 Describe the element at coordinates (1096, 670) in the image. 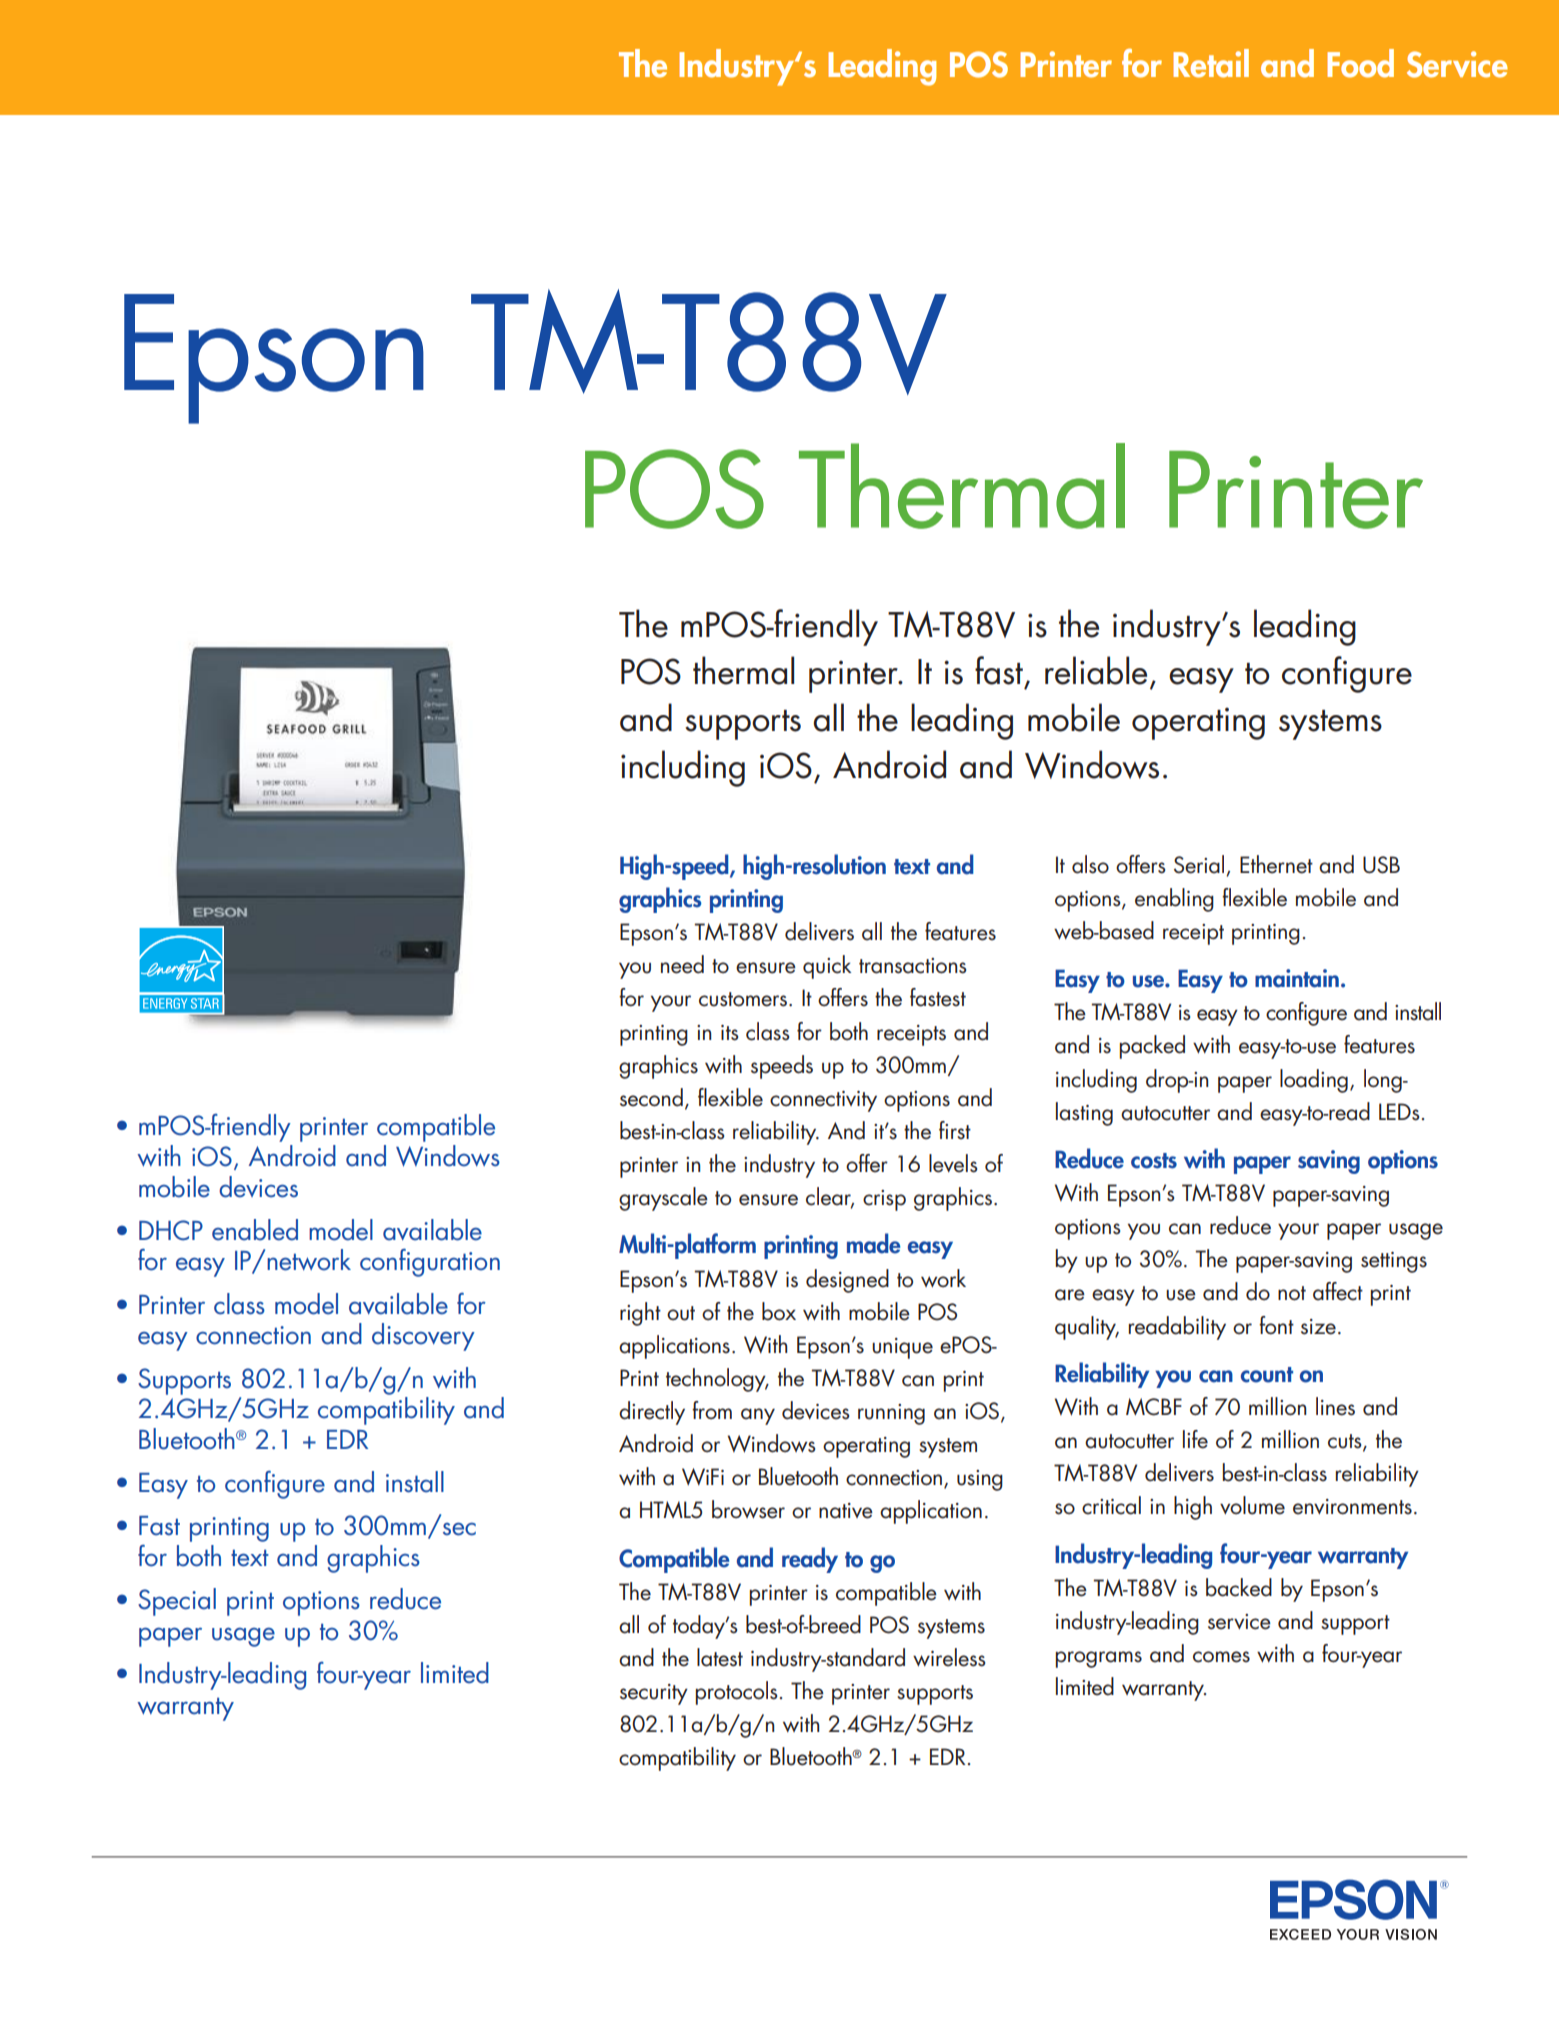

I see `reliable` at that location.
